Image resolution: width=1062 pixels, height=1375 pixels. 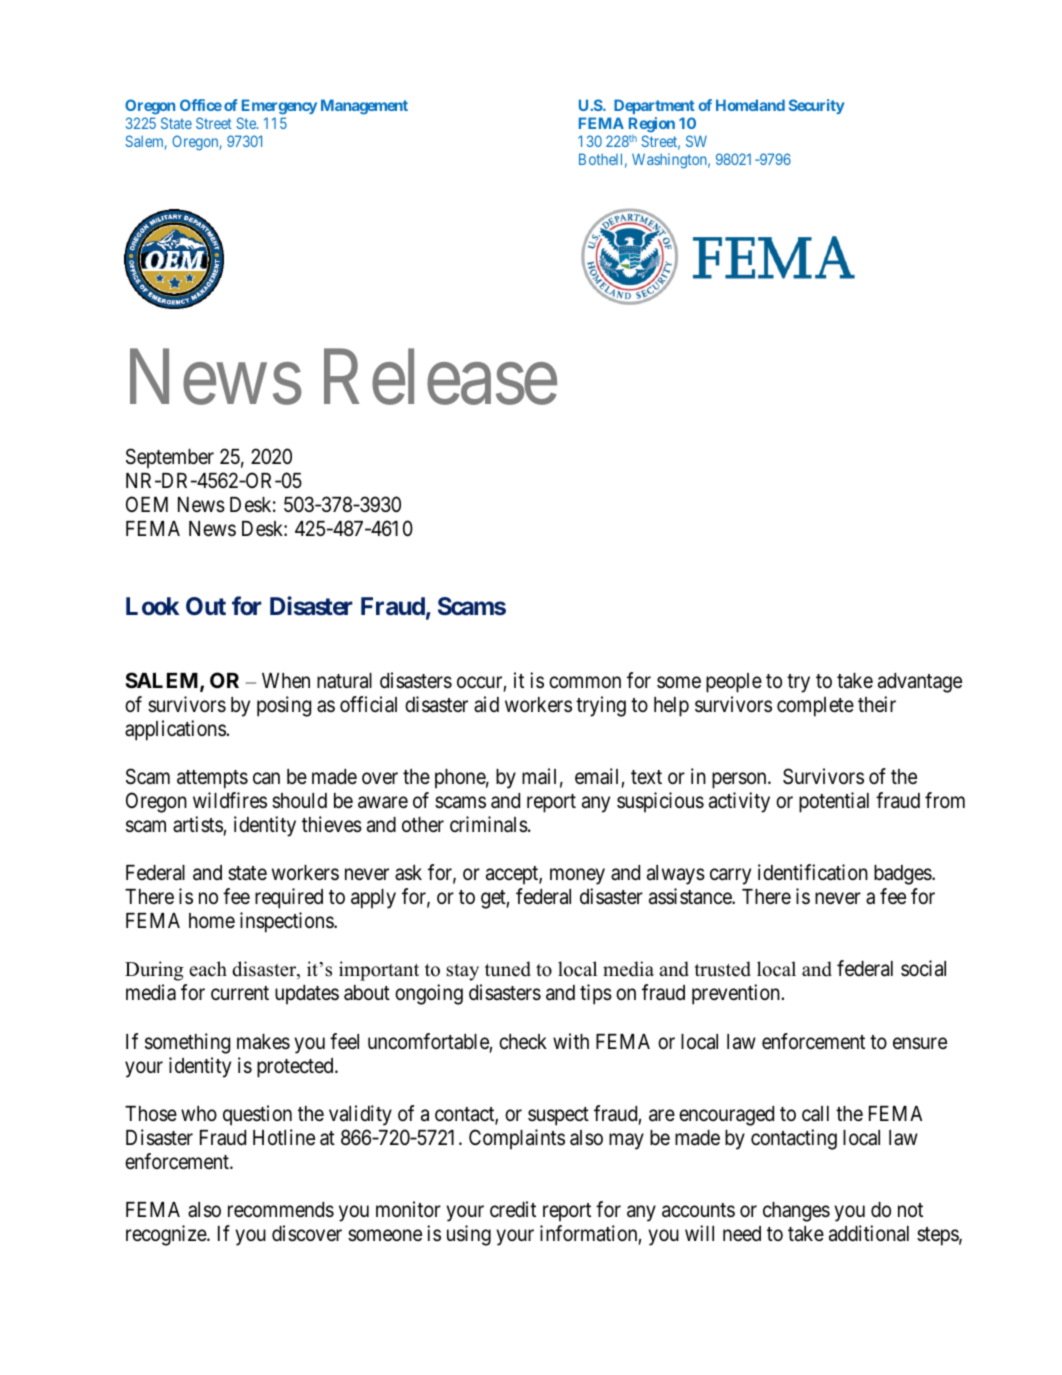 What do you see at coordinates (170, 458) in the screenshot?
I see `September` at bounding box center [170, 458].
